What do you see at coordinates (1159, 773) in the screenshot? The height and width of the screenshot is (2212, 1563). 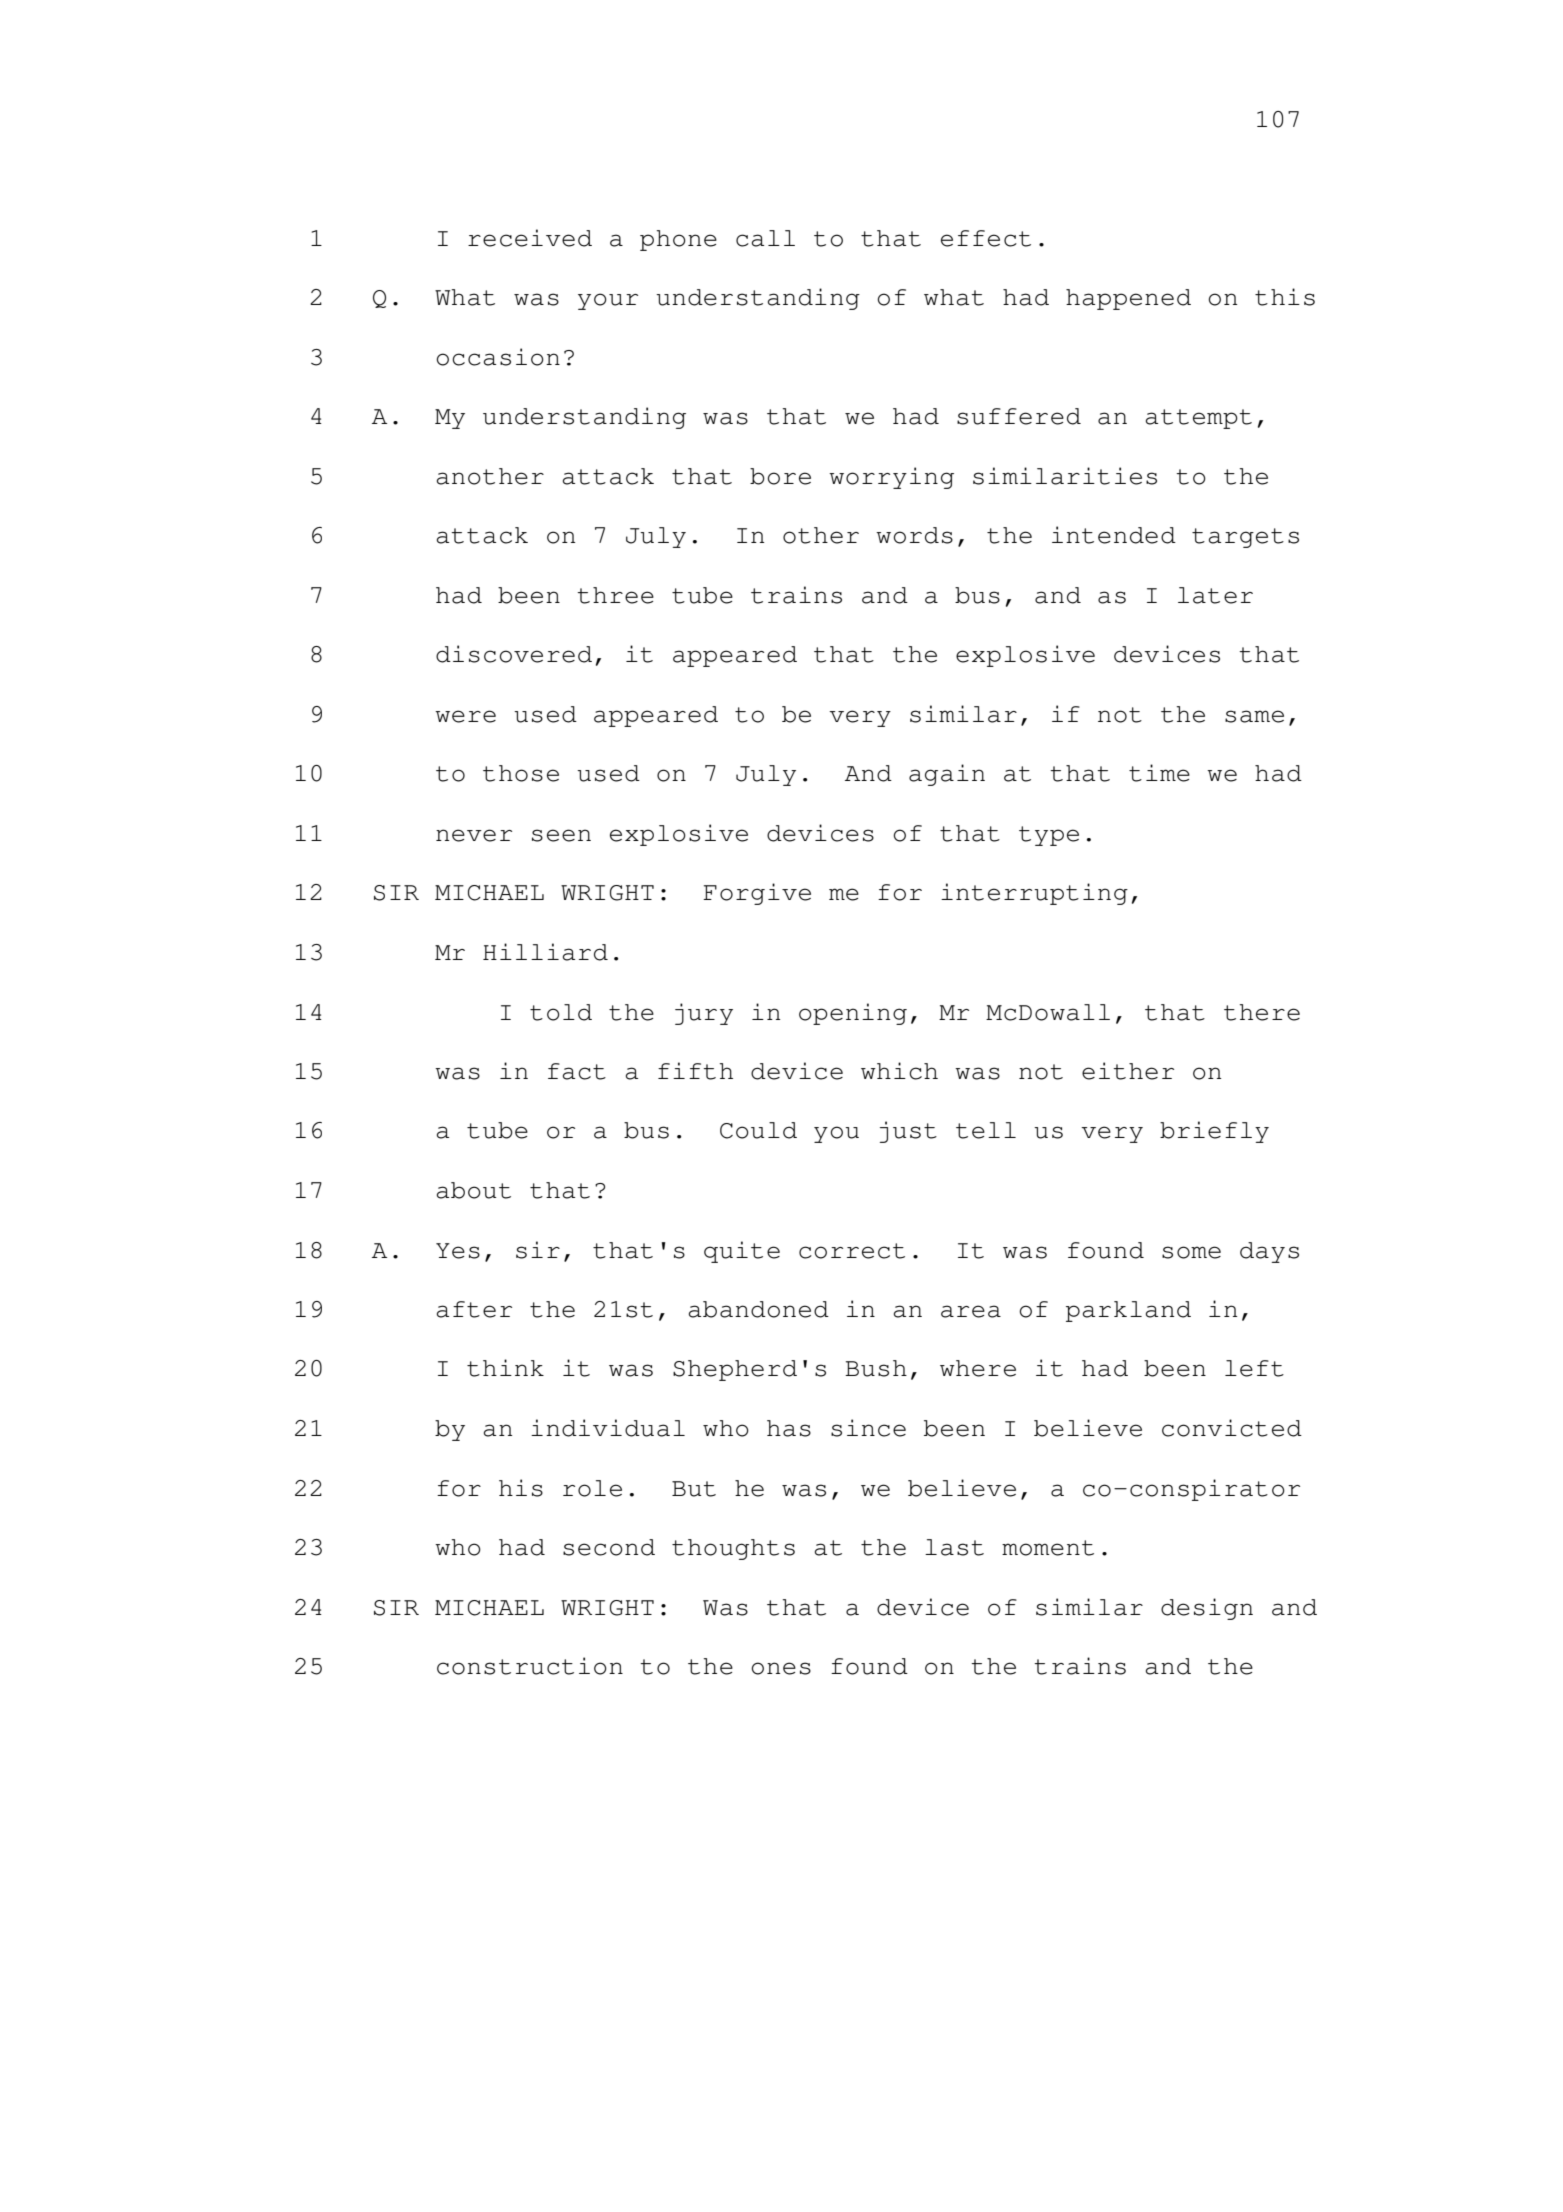 I see `time` at bounding box center [1159, 773].
